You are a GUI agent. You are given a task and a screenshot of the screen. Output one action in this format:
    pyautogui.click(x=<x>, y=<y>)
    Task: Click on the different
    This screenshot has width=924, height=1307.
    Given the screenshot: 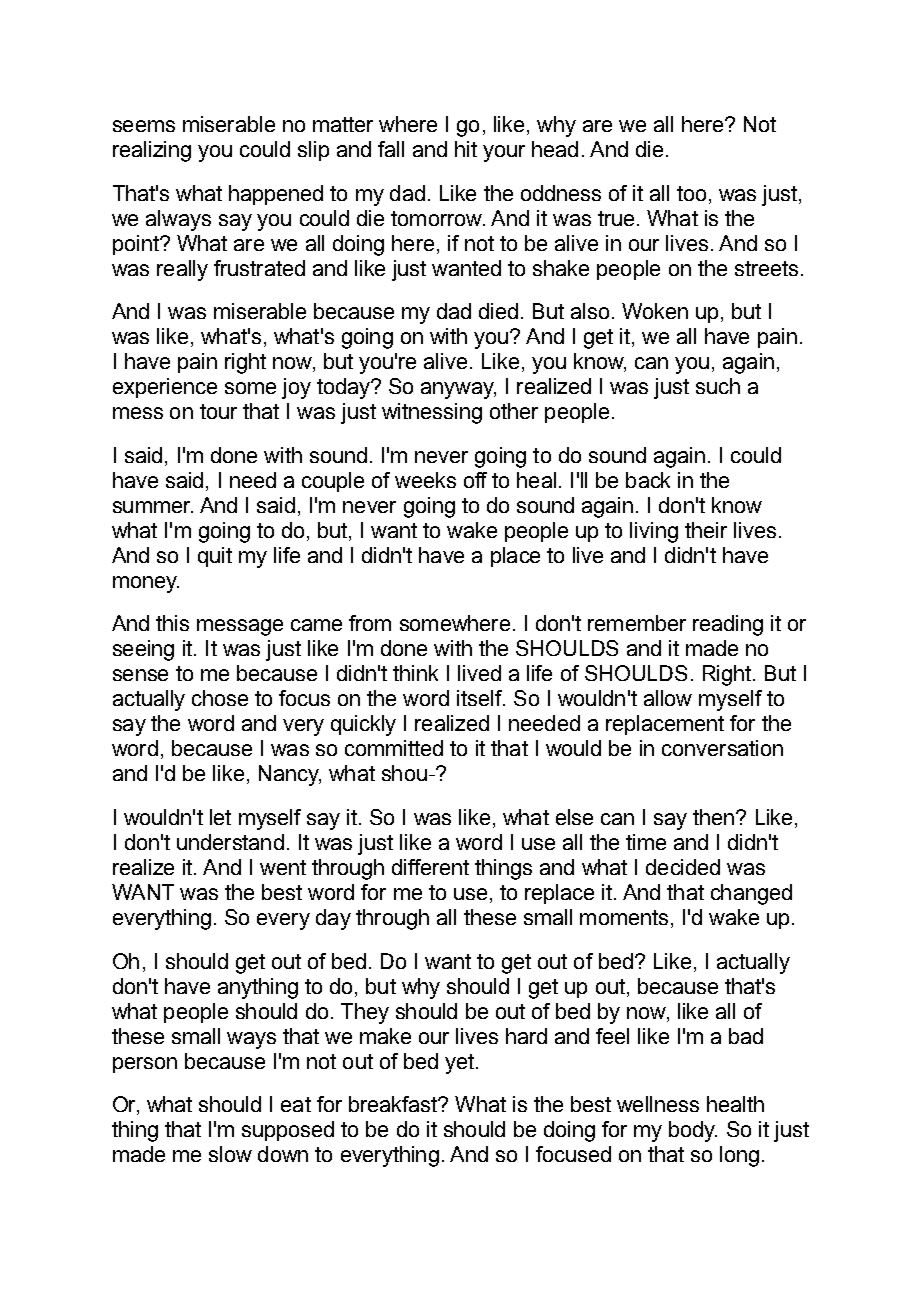 What is the action you would take?
    pyautogui.click(x=430, y=867)
